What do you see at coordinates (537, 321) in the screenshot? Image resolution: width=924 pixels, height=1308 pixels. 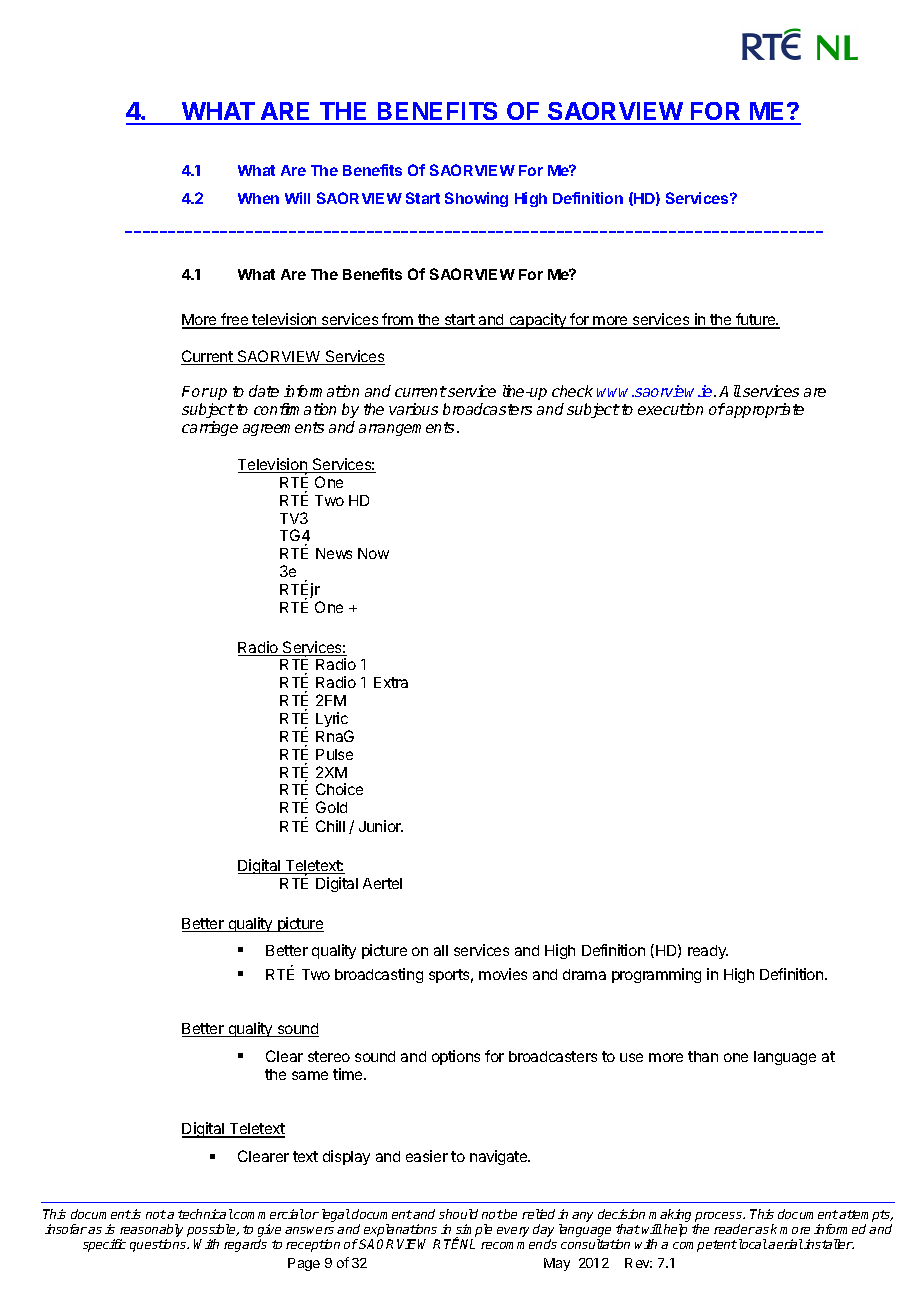 I see `capacity` at bounding box center [537, 321].
